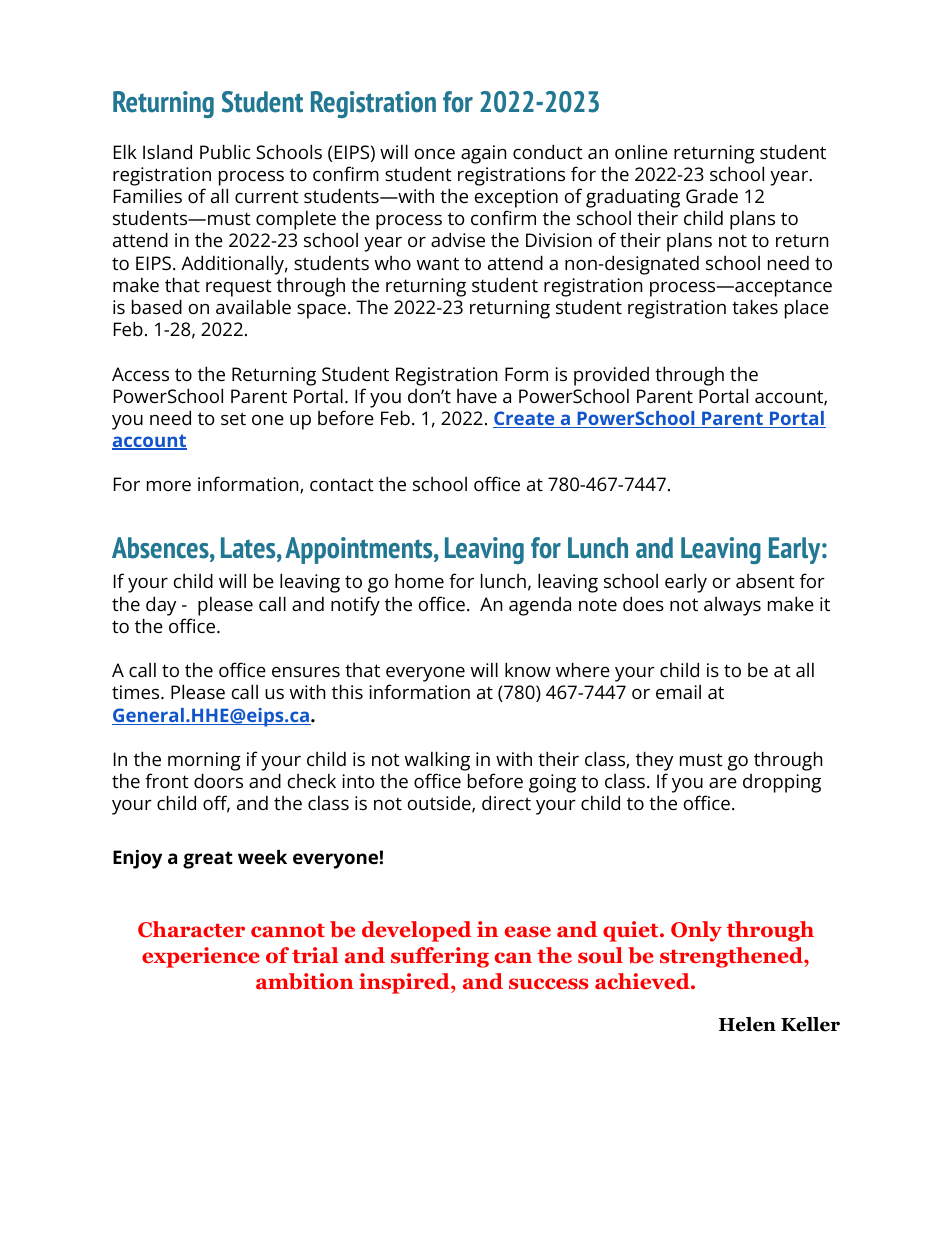  I want to click on Grade, so click(712, 195).
